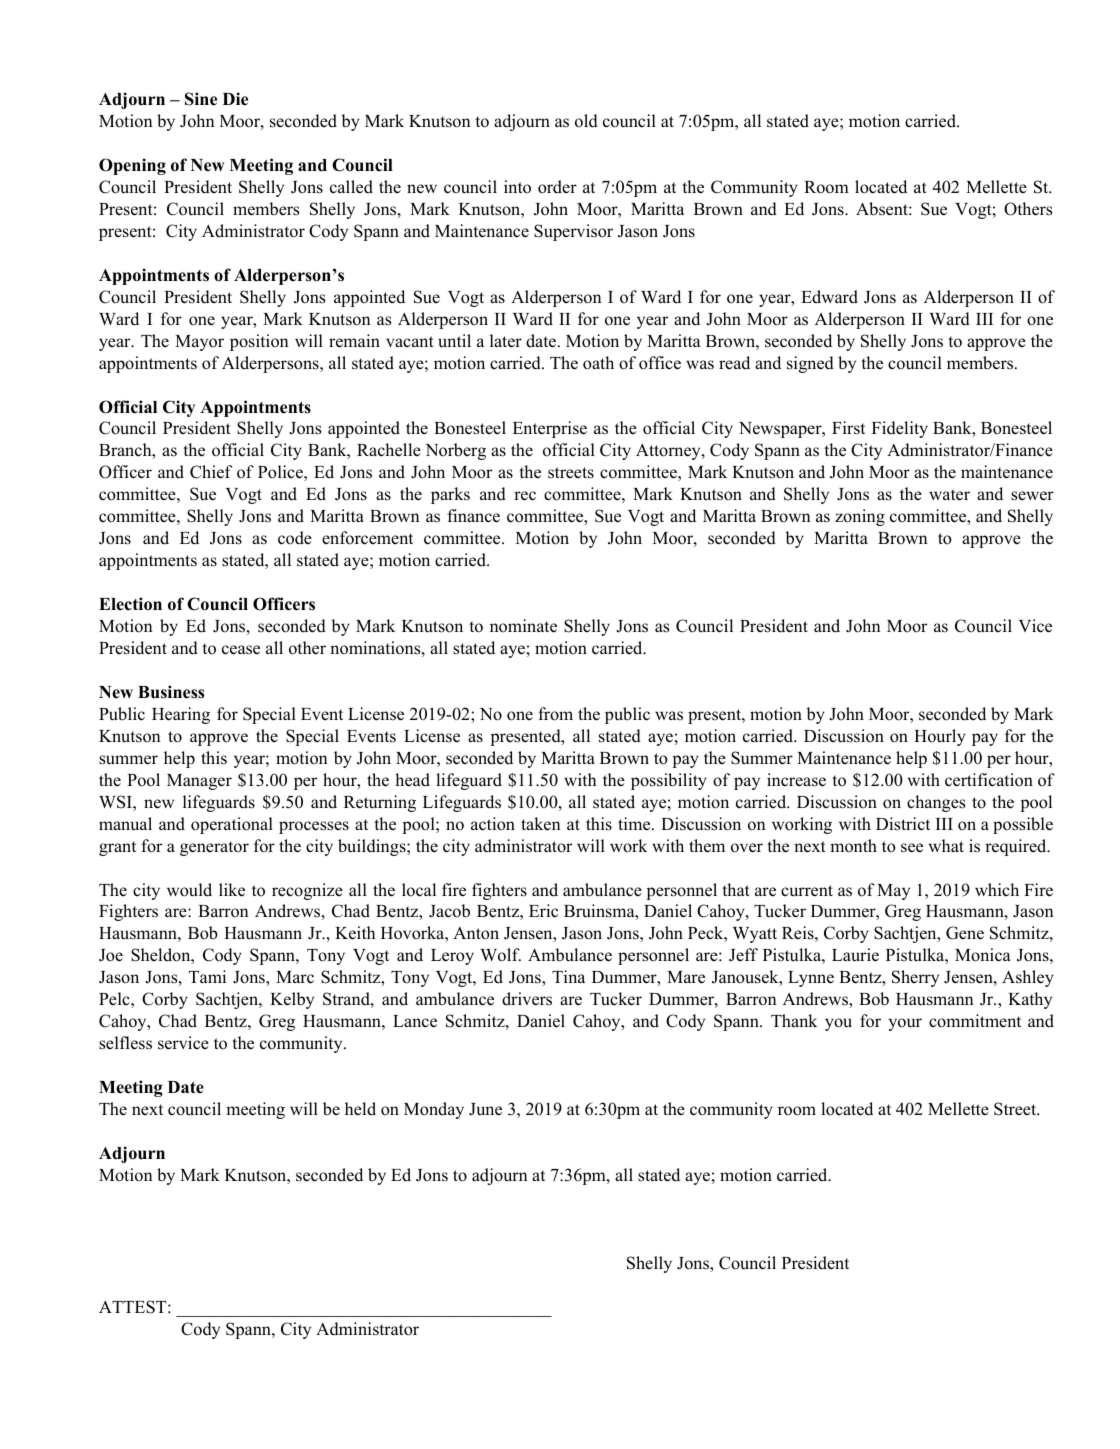  What do you see at coordinates (125, 1043) in the document?
I see `selfless` at bounding box center [125, 1043].
